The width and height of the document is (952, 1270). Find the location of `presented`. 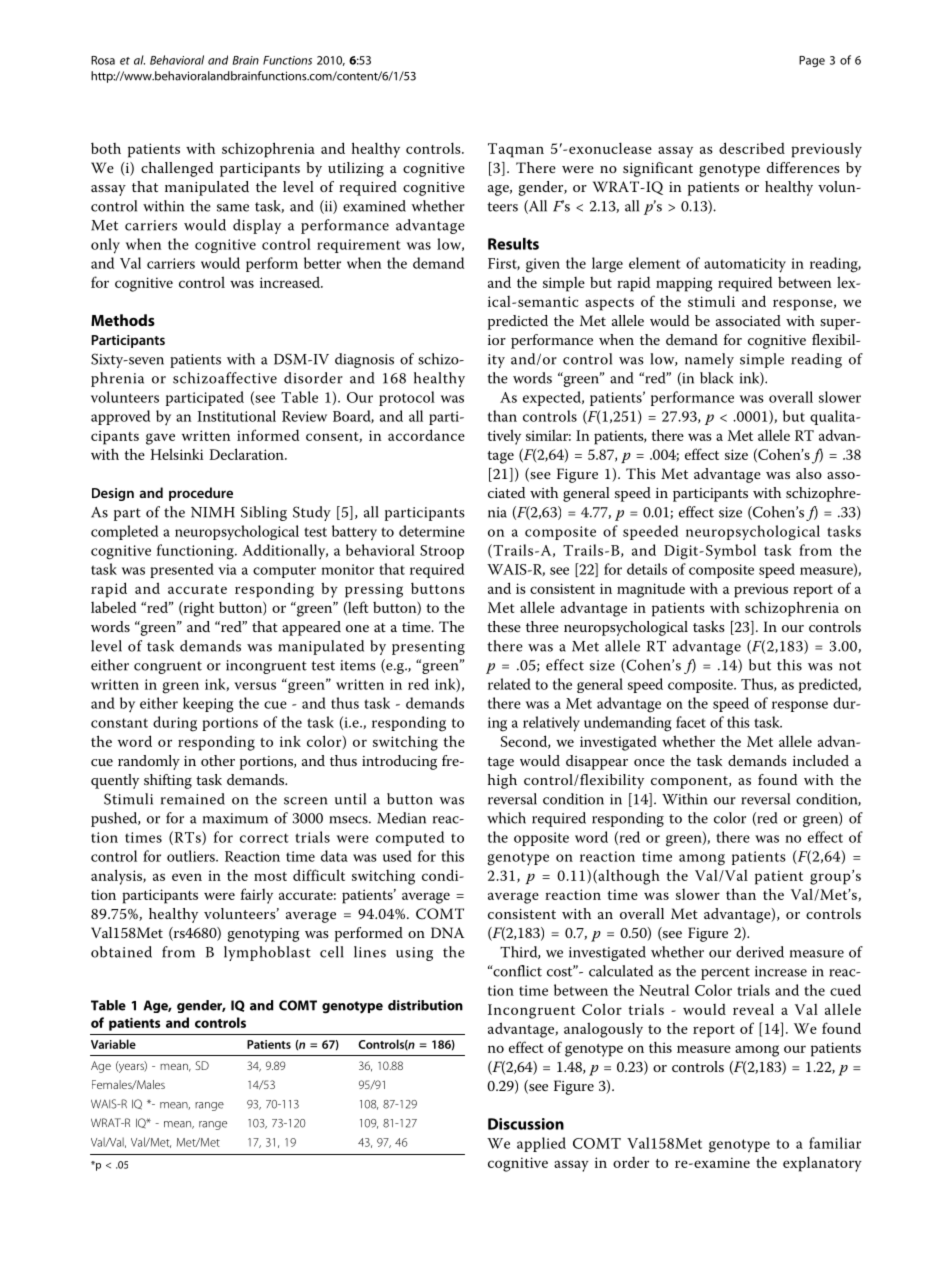

presented is located at coordinates (182, 570).
